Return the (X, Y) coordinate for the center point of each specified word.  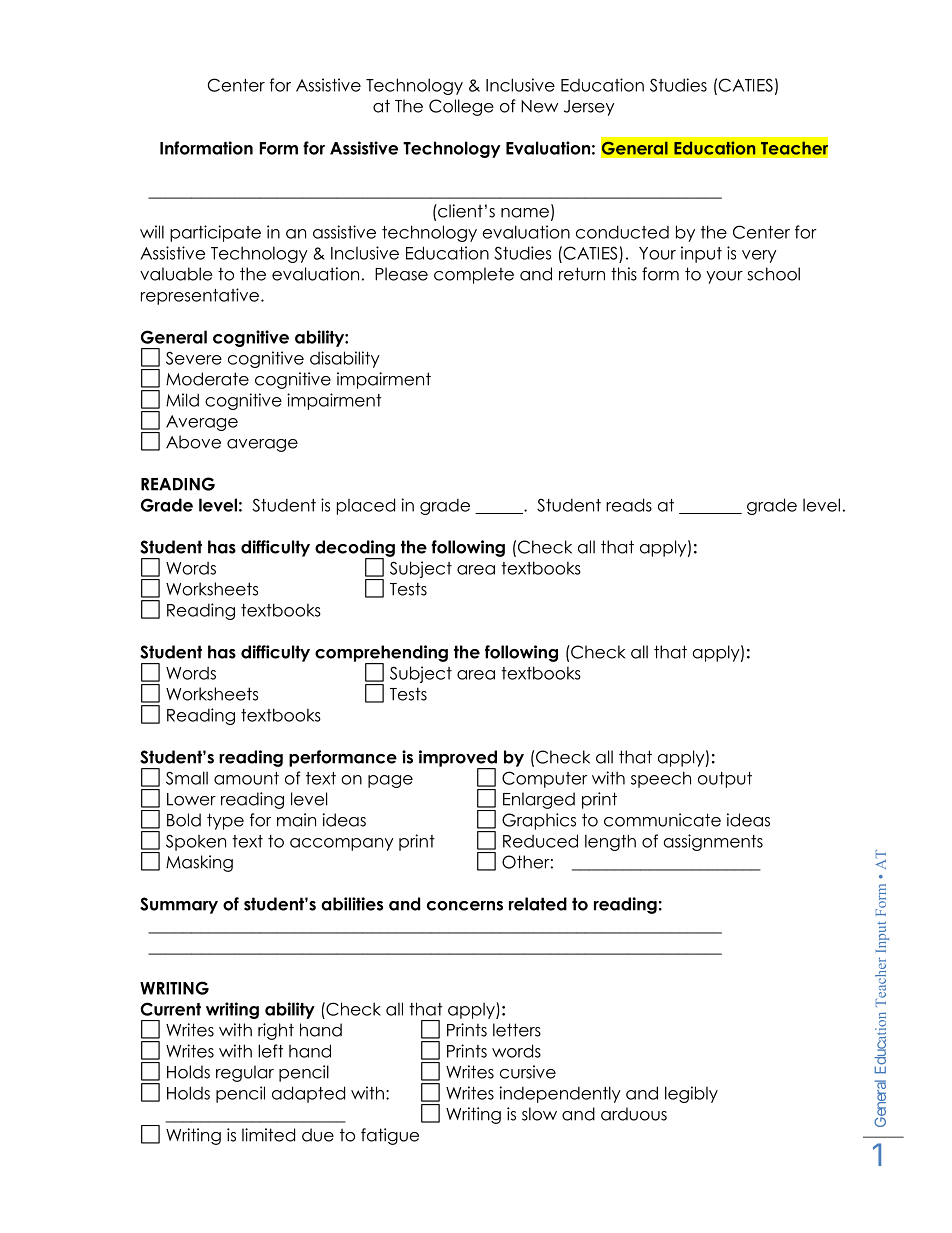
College (461, 107)
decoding (355, 549)
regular (245, 1073)
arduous (634, 1114)
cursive (528, 1072)
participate (215, 233)
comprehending (381, 654)
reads (629, 505)
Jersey (589, 108)
